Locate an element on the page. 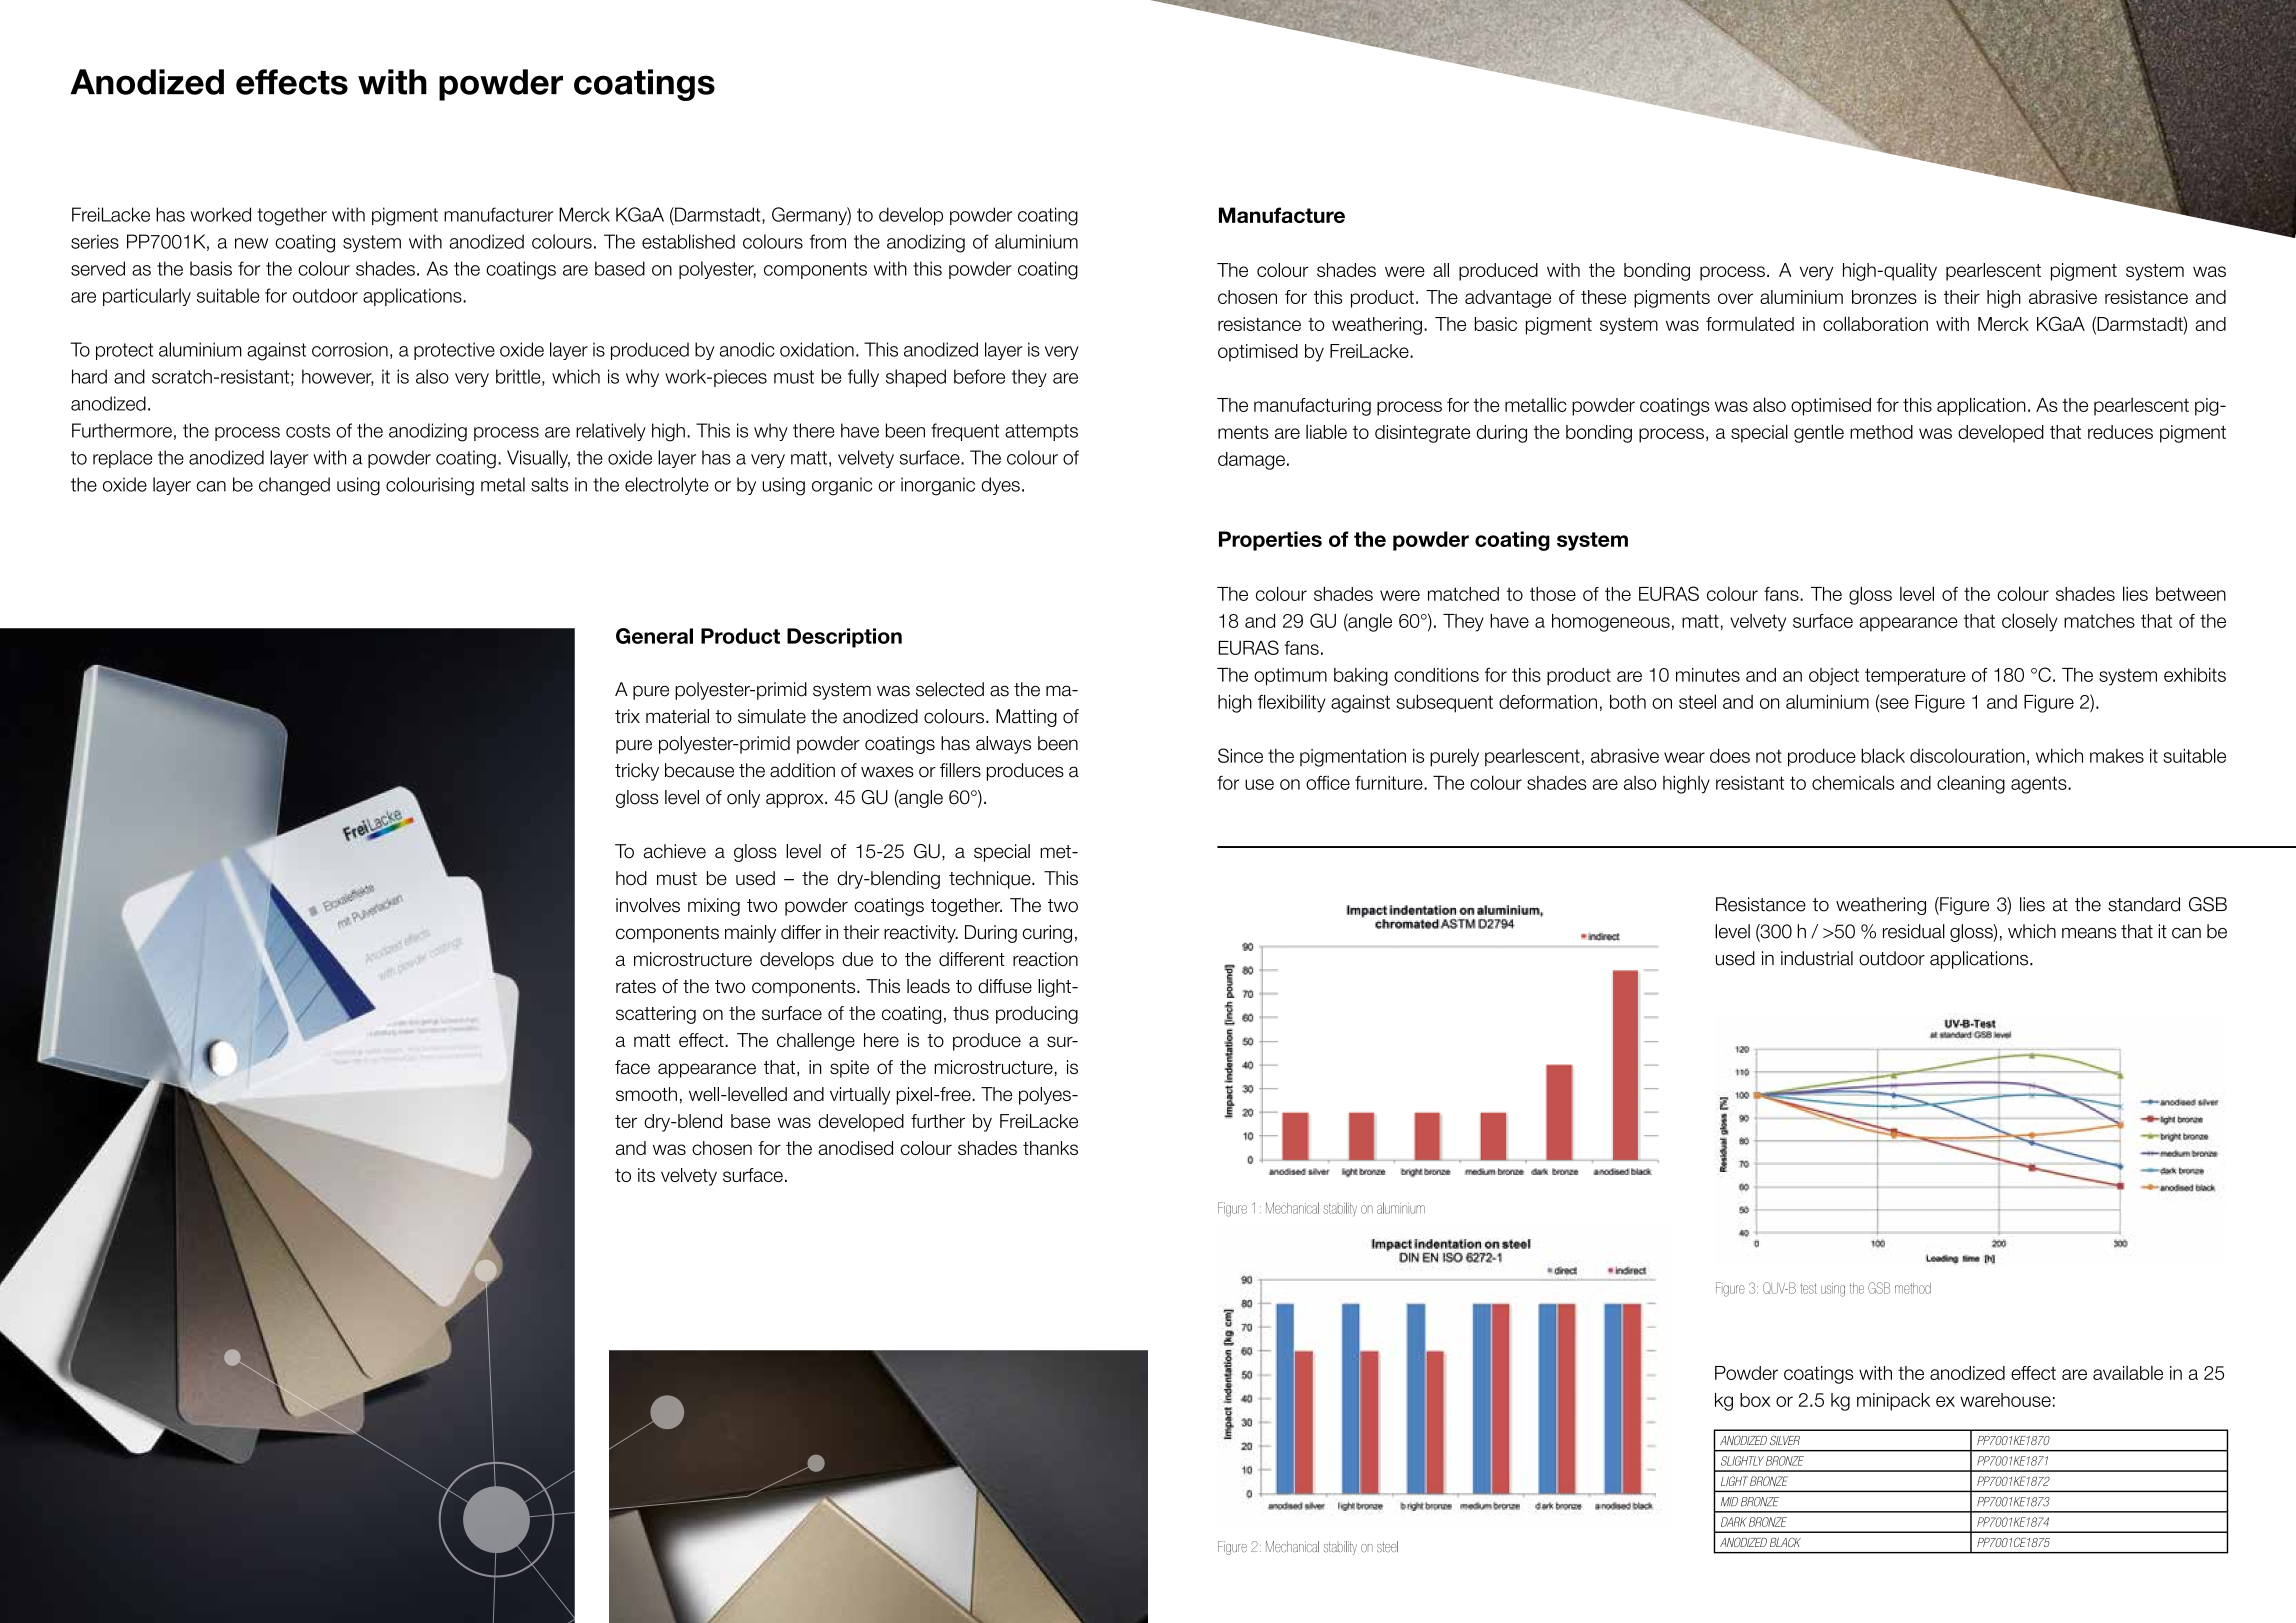 The image size is (2296, 1623). Properties is located at coordinates (1270, 541).
